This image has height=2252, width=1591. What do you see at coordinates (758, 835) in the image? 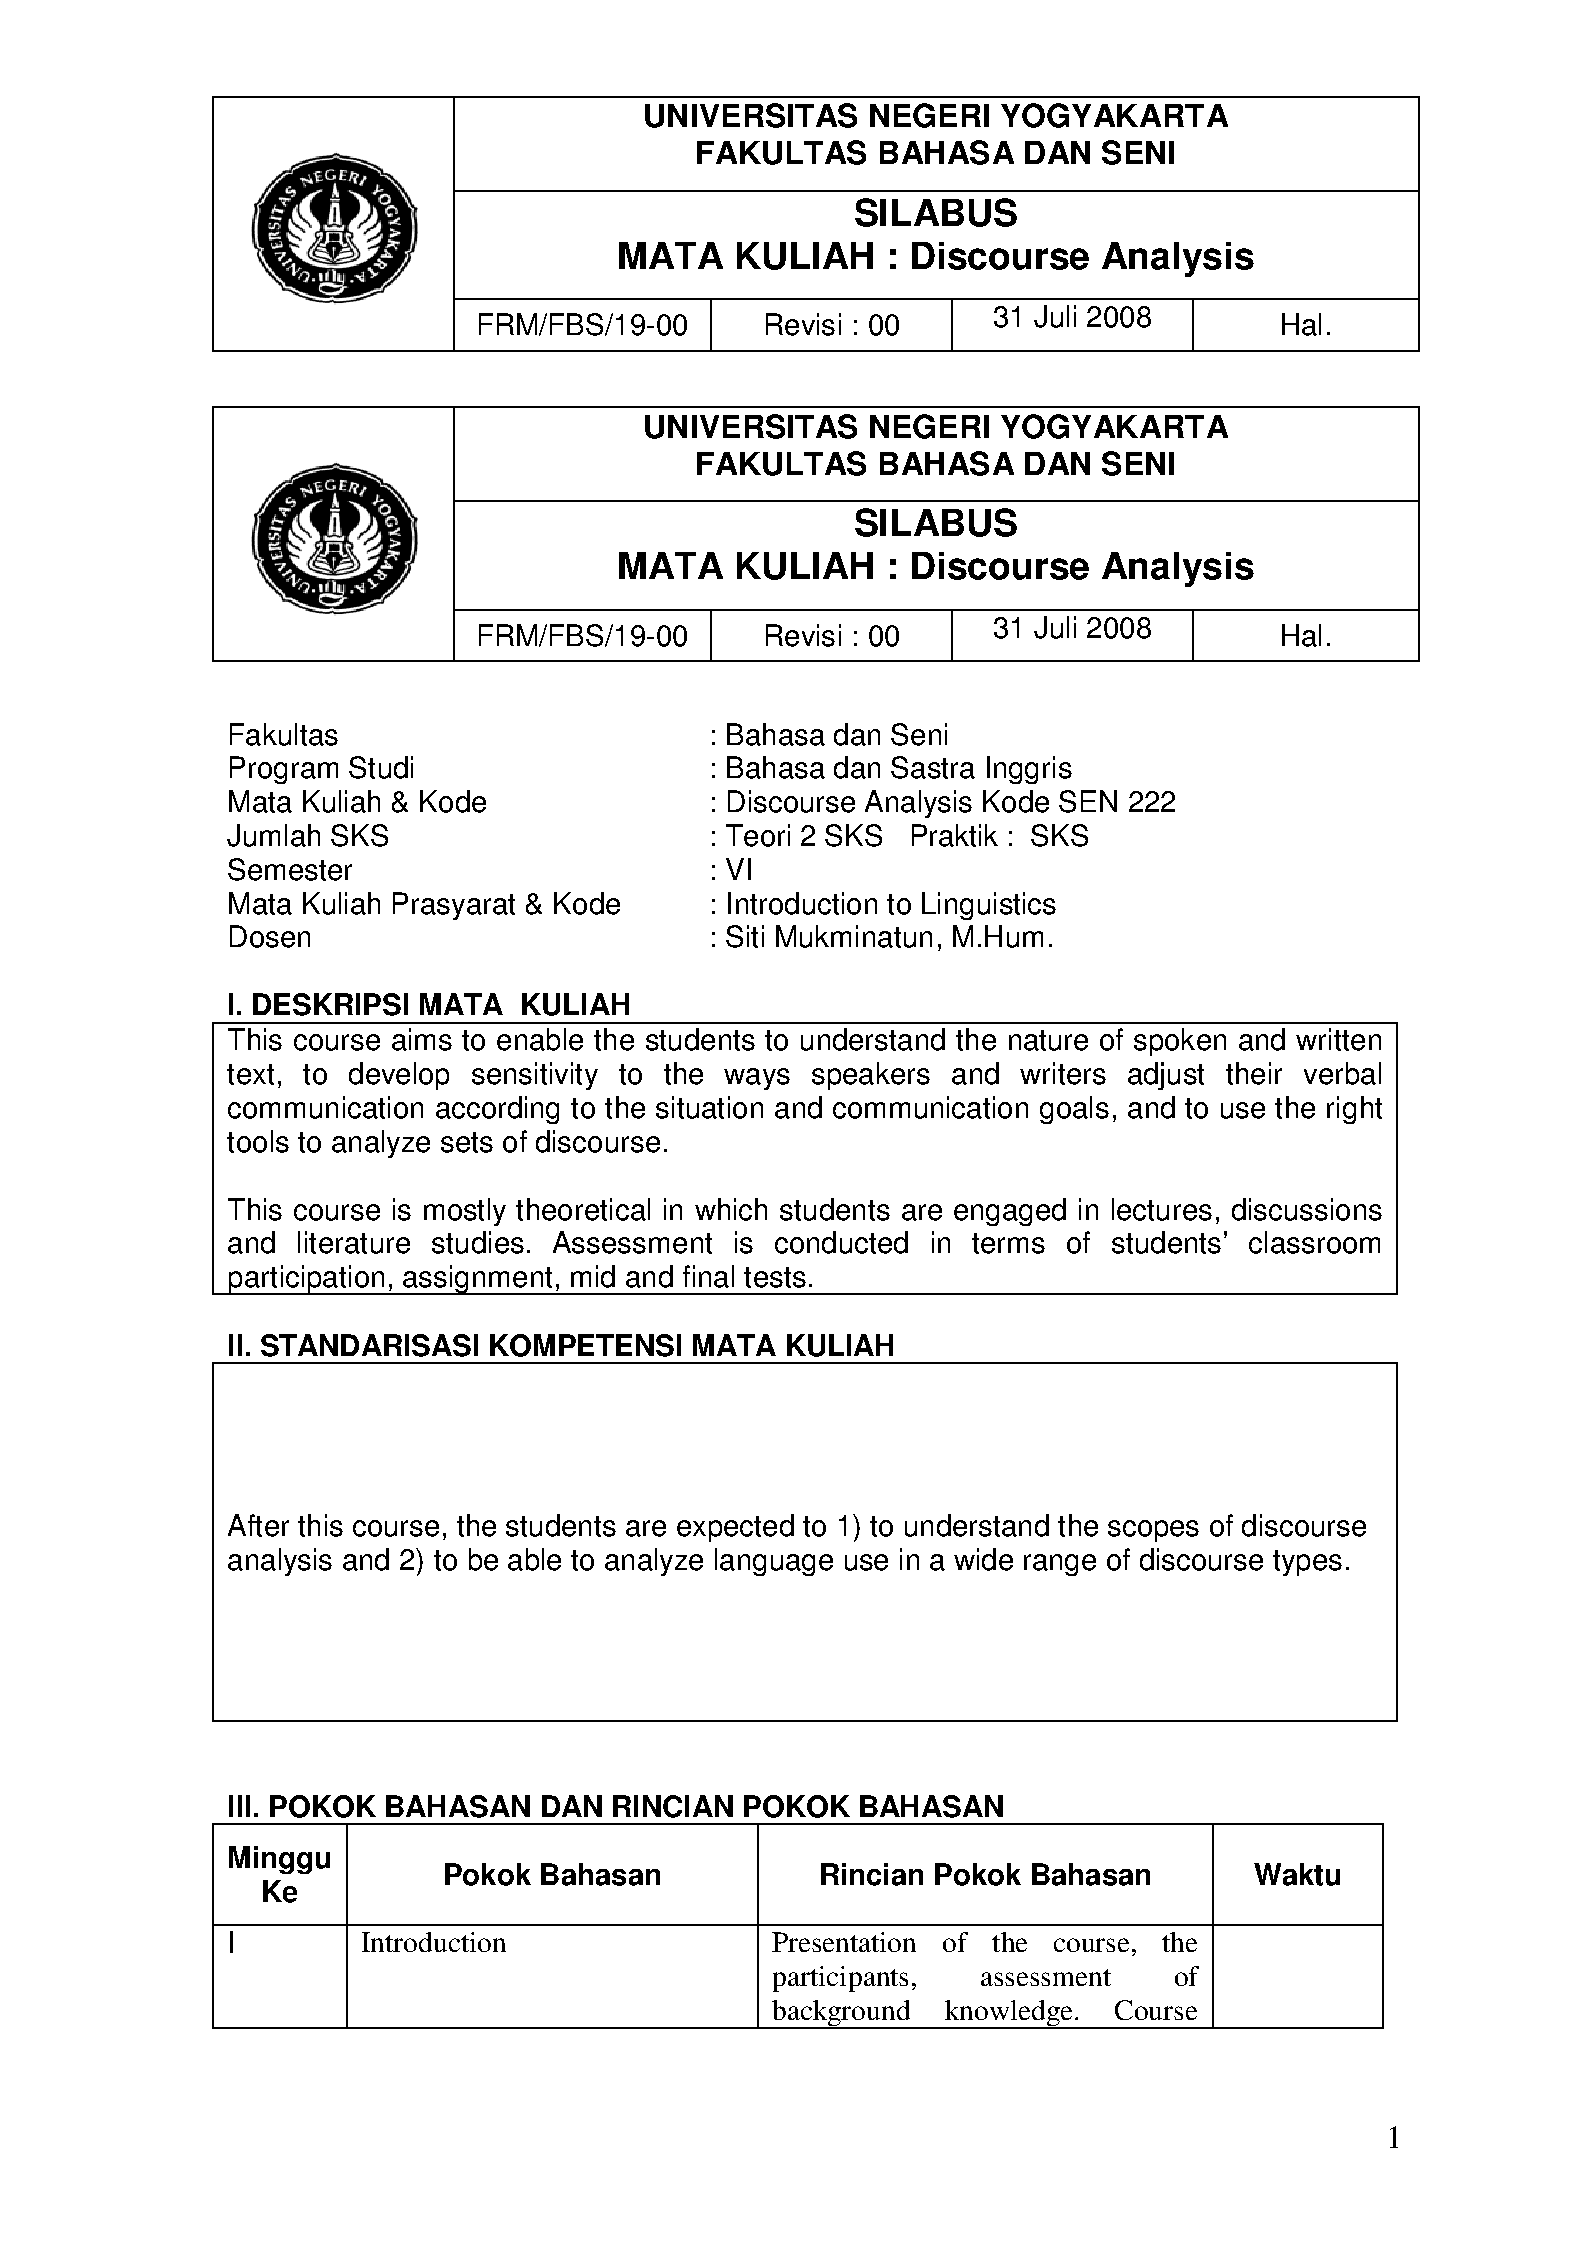
I see `Teori` at bounding box center [758, 835].
